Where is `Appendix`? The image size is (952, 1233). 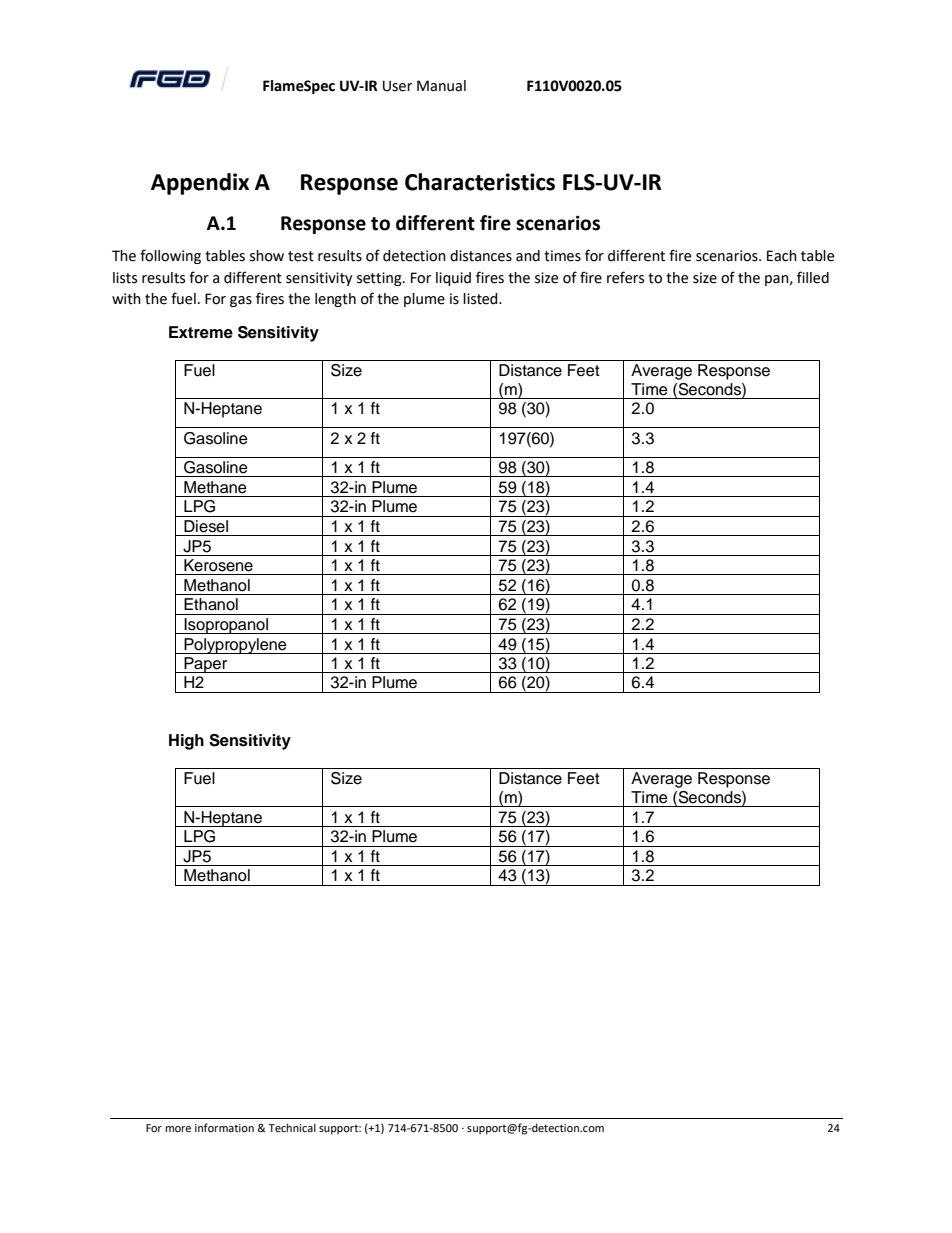 Appendix is located at coordinates (200, 184).
